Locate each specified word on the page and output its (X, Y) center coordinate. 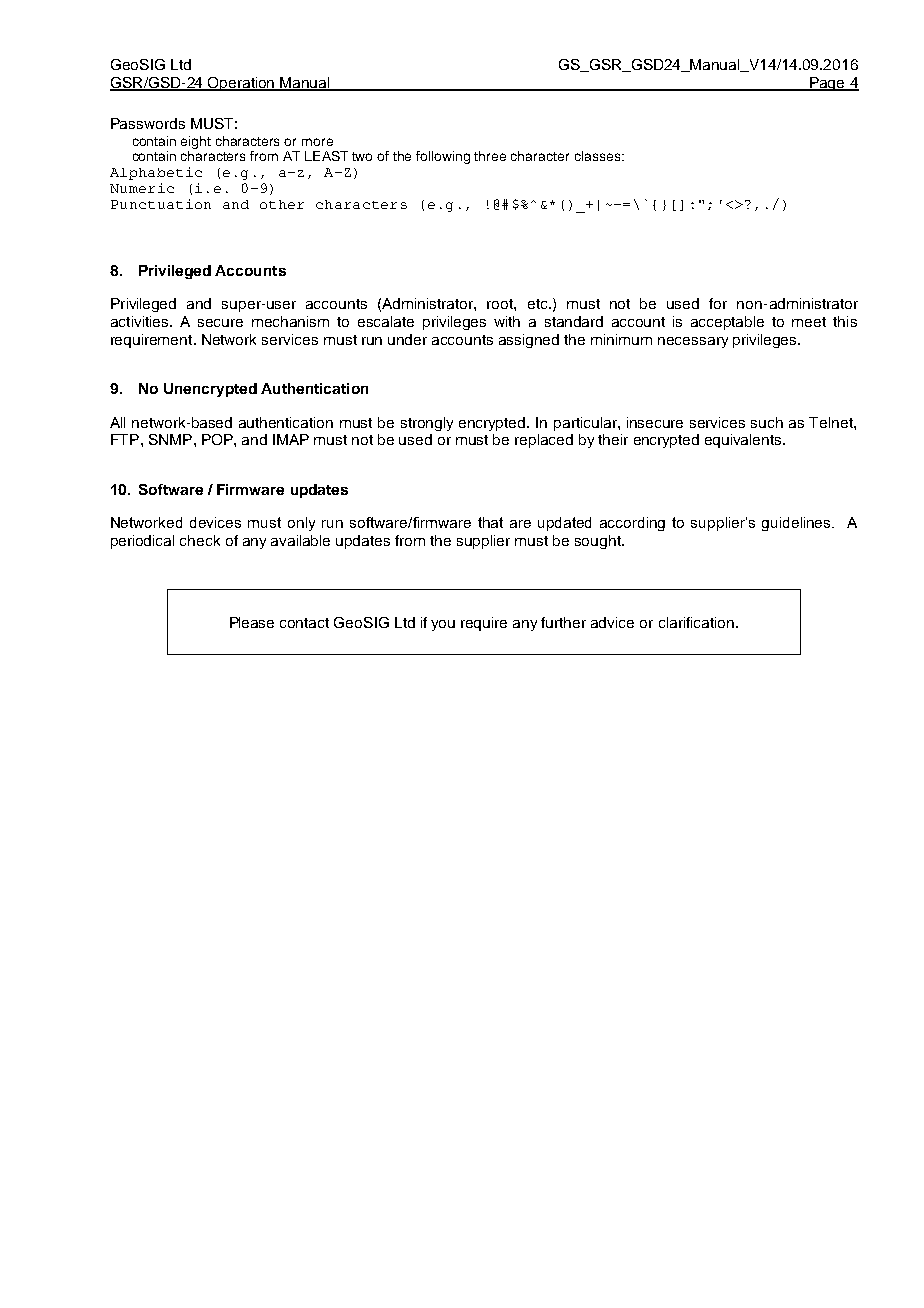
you (443, 625)
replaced (544, 441)
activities (141, 321)
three (490, 156)
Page (827, 84)
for (718, 303)
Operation (241, 84)
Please (252, 622)
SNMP (170, 439)
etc (539, 304)
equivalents (744, 441)
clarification (698, 622)
